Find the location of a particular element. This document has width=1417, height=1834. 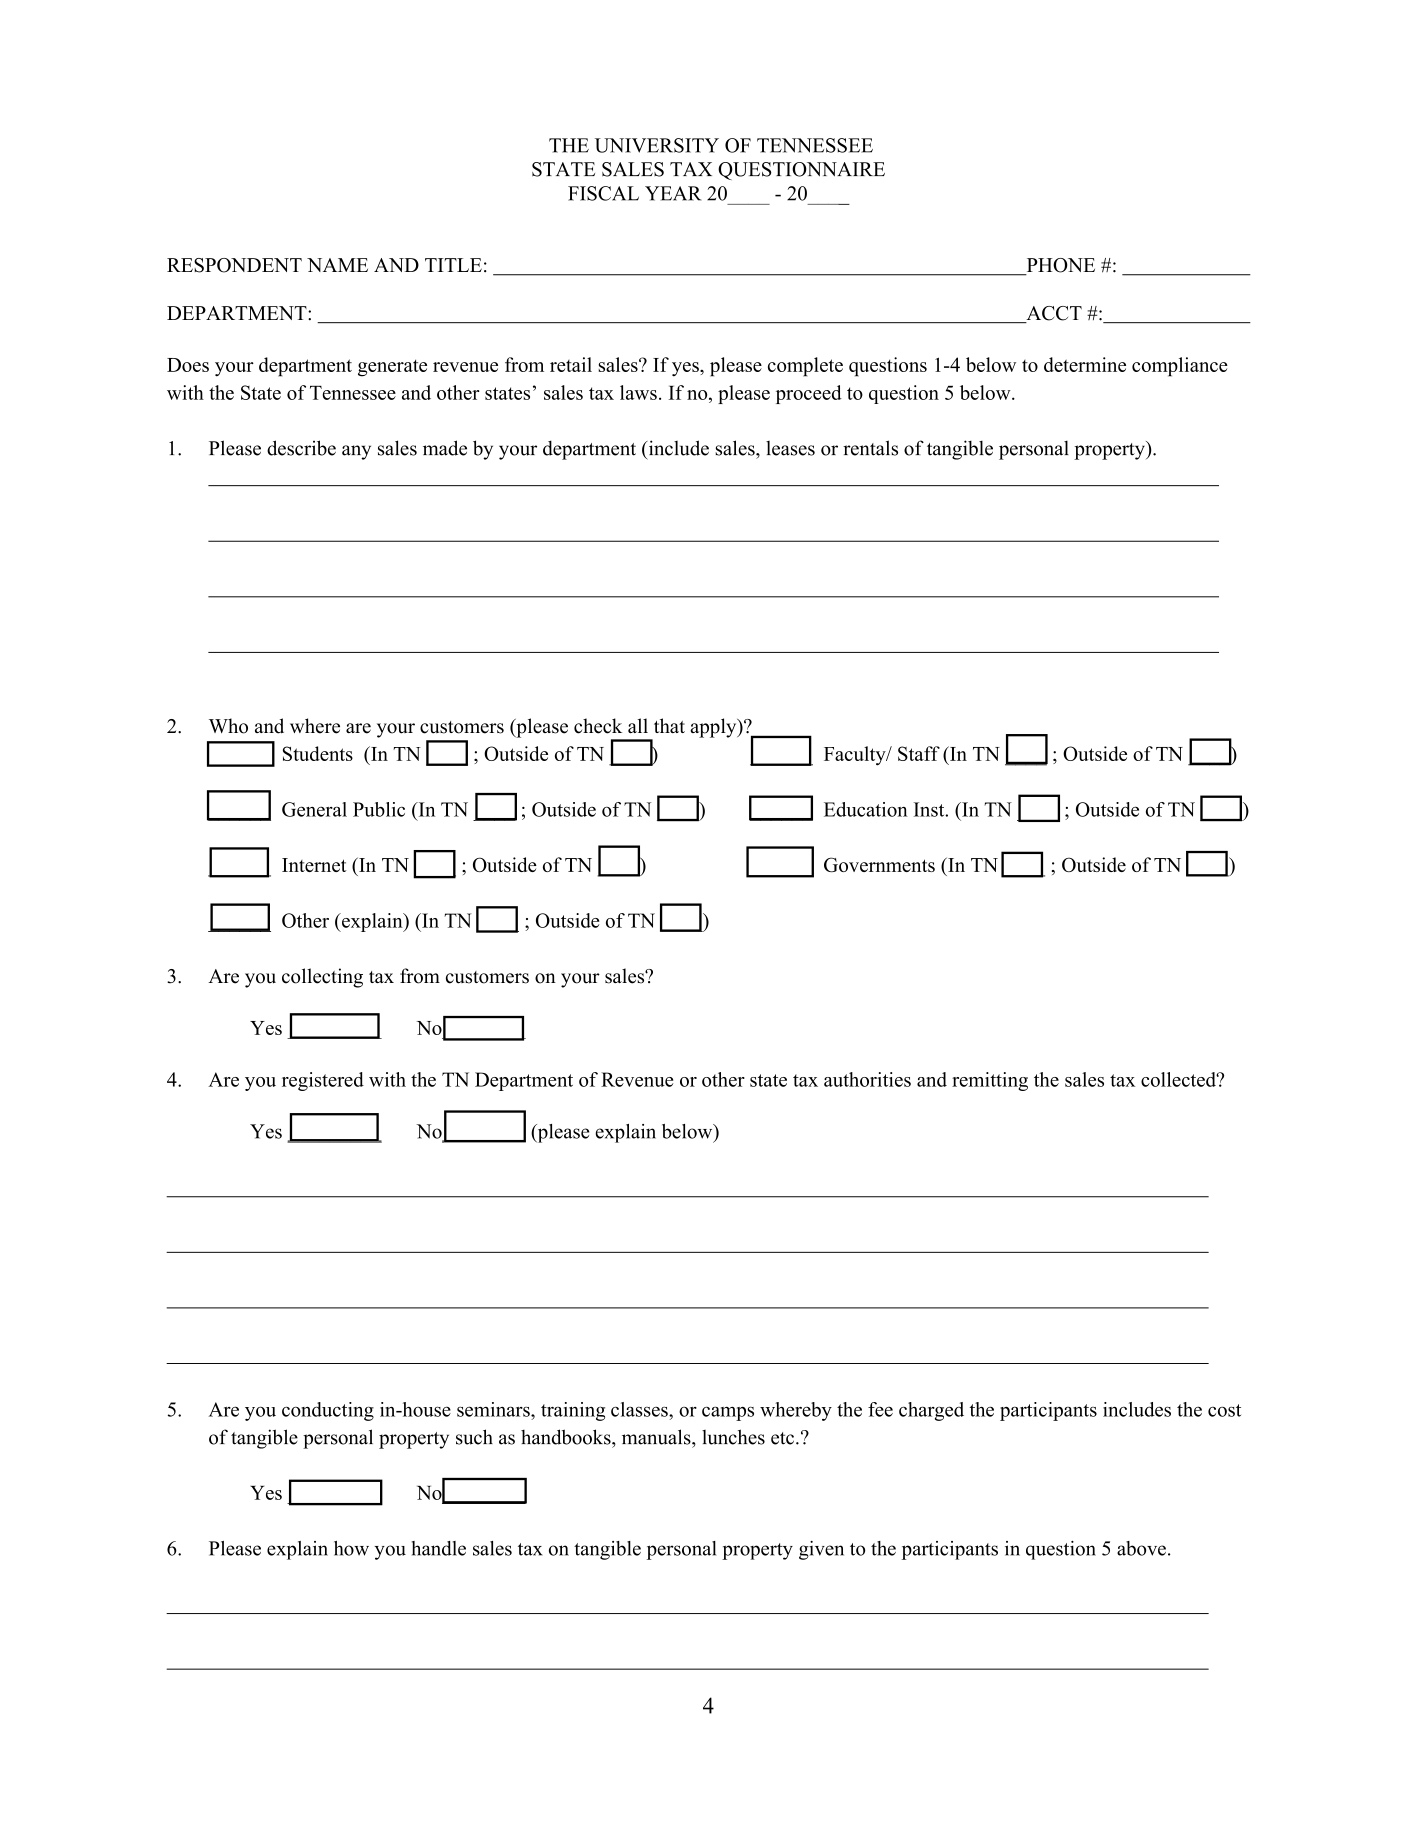

lunches is located at coordinates (733, 1437).
